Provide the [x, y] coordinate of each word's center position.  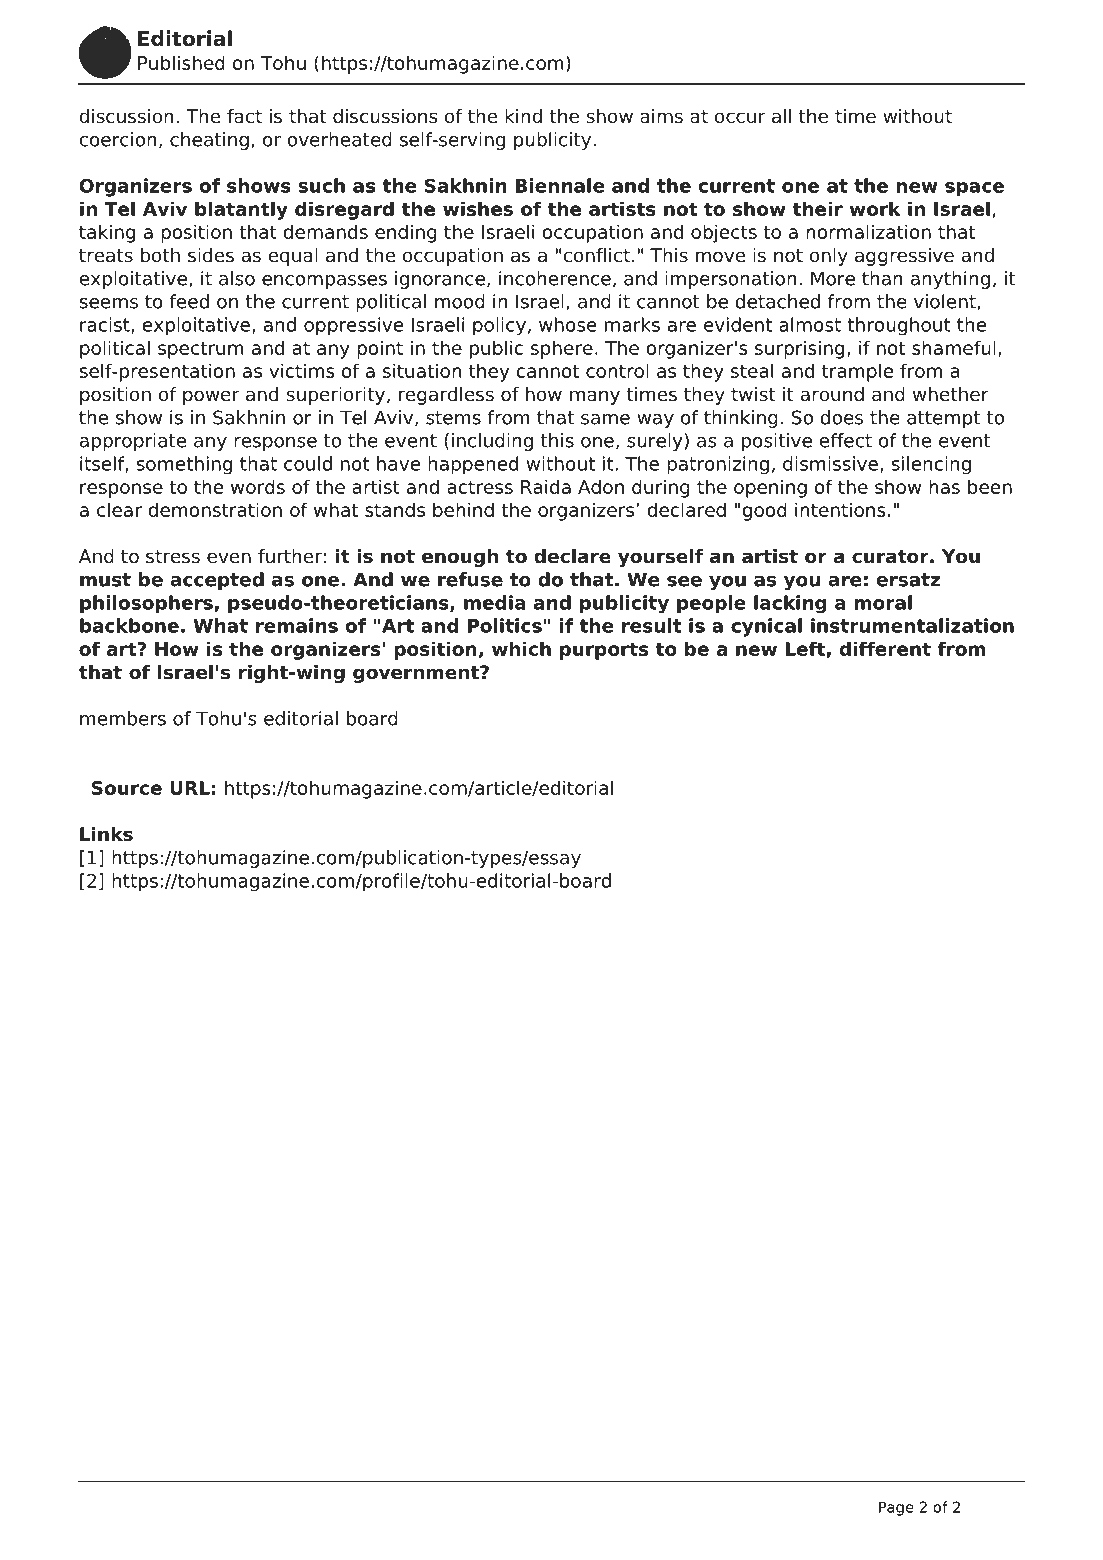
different [885, 648]
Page [896, 1508]
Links [106, 834]
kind [523, 116]
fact [244, 116]
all [781, 116]
